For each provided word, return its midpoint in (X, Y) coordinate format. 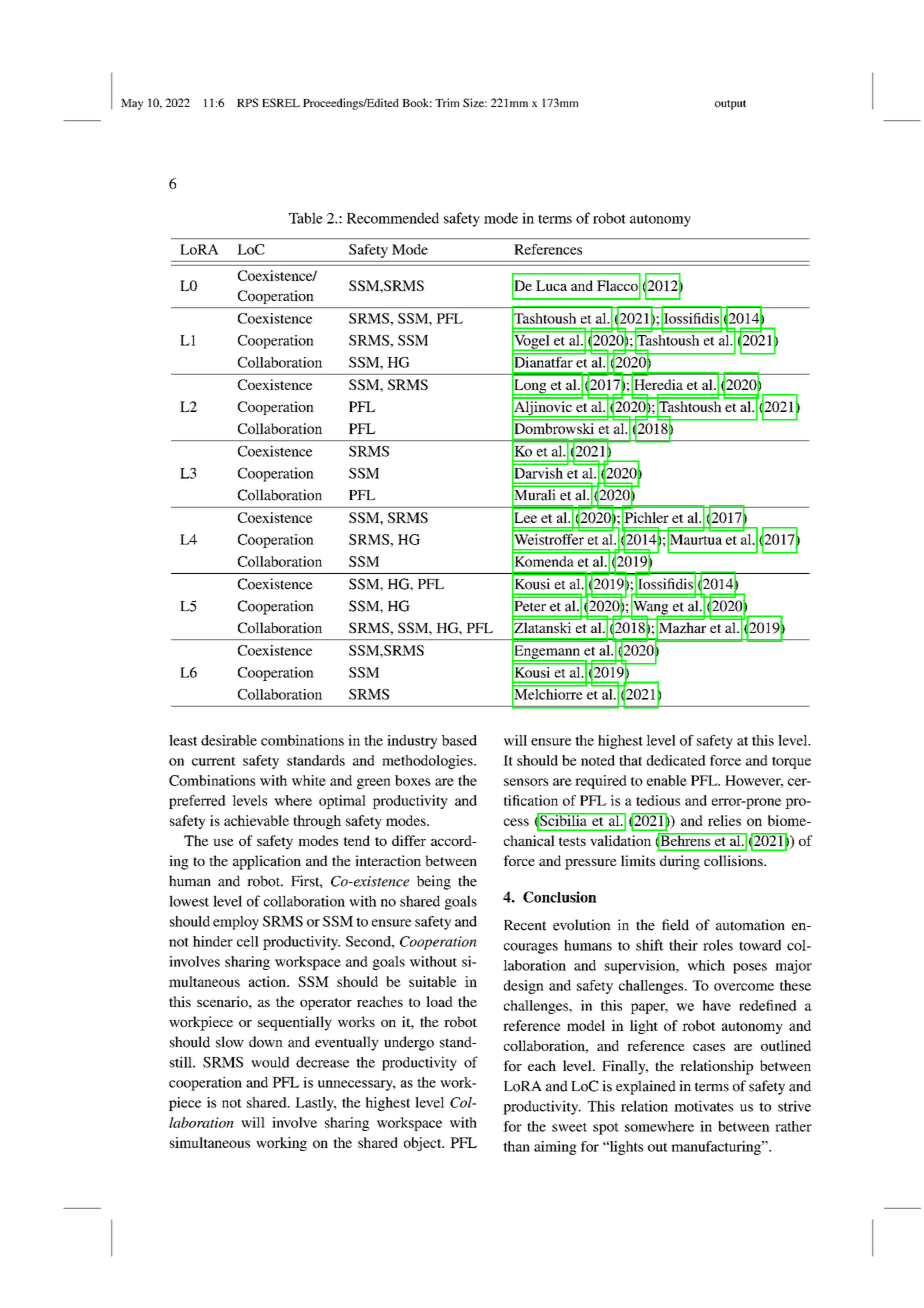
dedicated (676, 760)
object (424, 1144)
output (731, 105)
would (270, 1062)
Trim (447, 102)
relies (724, 820)
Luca (551, 285)
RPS (247, 102)
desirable (229, 740)
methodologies (428, 762)
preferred (197, 802)
